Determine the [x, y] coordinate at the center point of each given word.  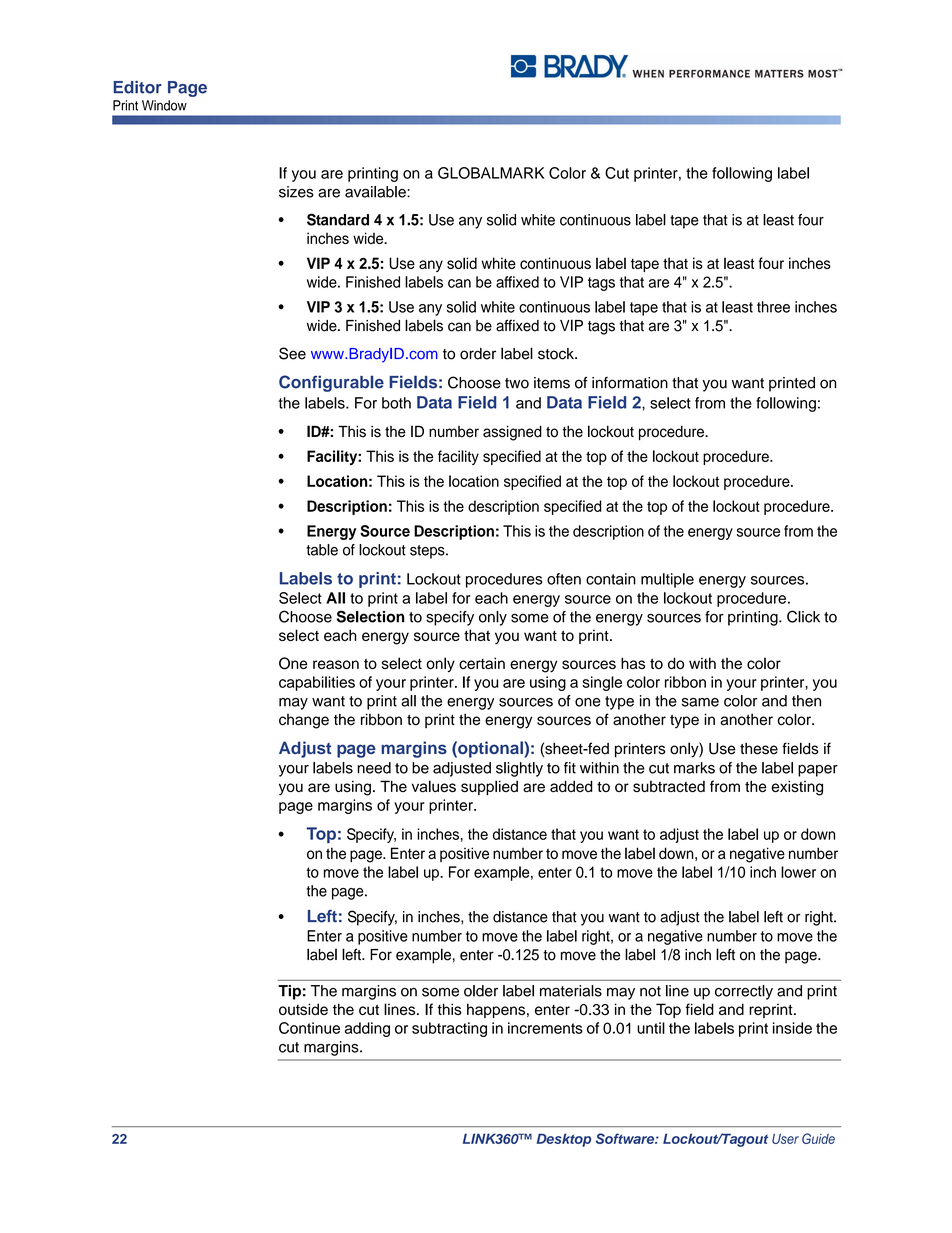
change [304, 721]
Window [164, 105]
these [759, 749]
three [773, 307]
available [376, 192]
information [630, 383]
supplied [489, 787]
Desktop [563, 1140]
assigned [512, 433]
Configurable [331, 383]
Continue [309, 1028]
